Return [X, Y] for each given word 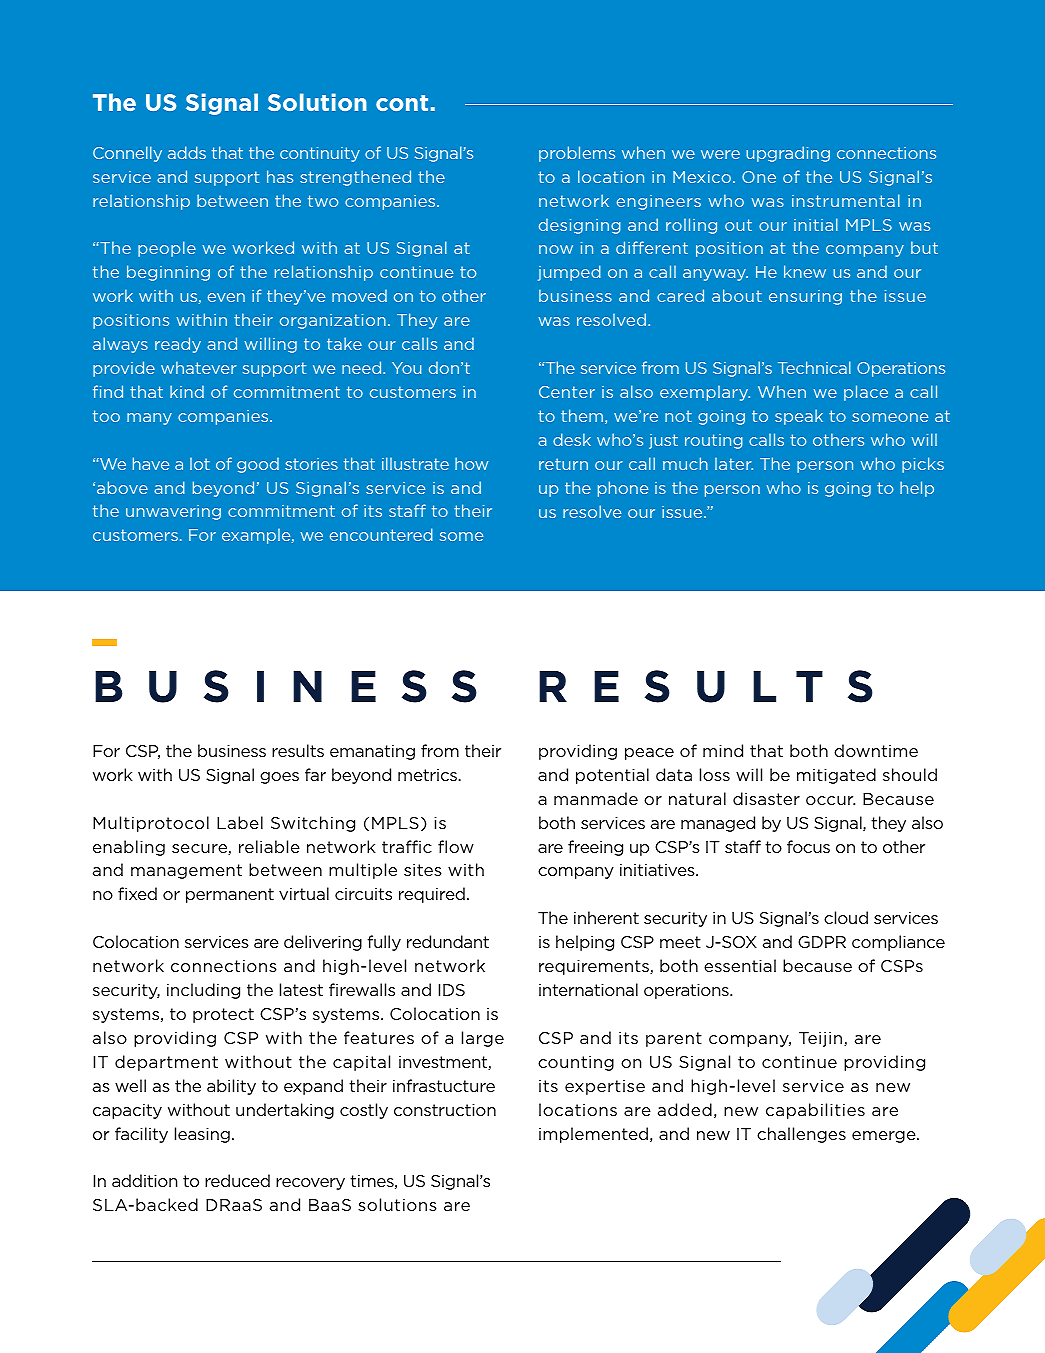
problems [577, 154]
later [734, 464]
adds [187, 152]
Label [240, 822]
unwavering [173, 512]
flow [456, 846]
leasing [202, 1135]
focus [808, 846]
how [471, 463]
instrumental [846, 200]
